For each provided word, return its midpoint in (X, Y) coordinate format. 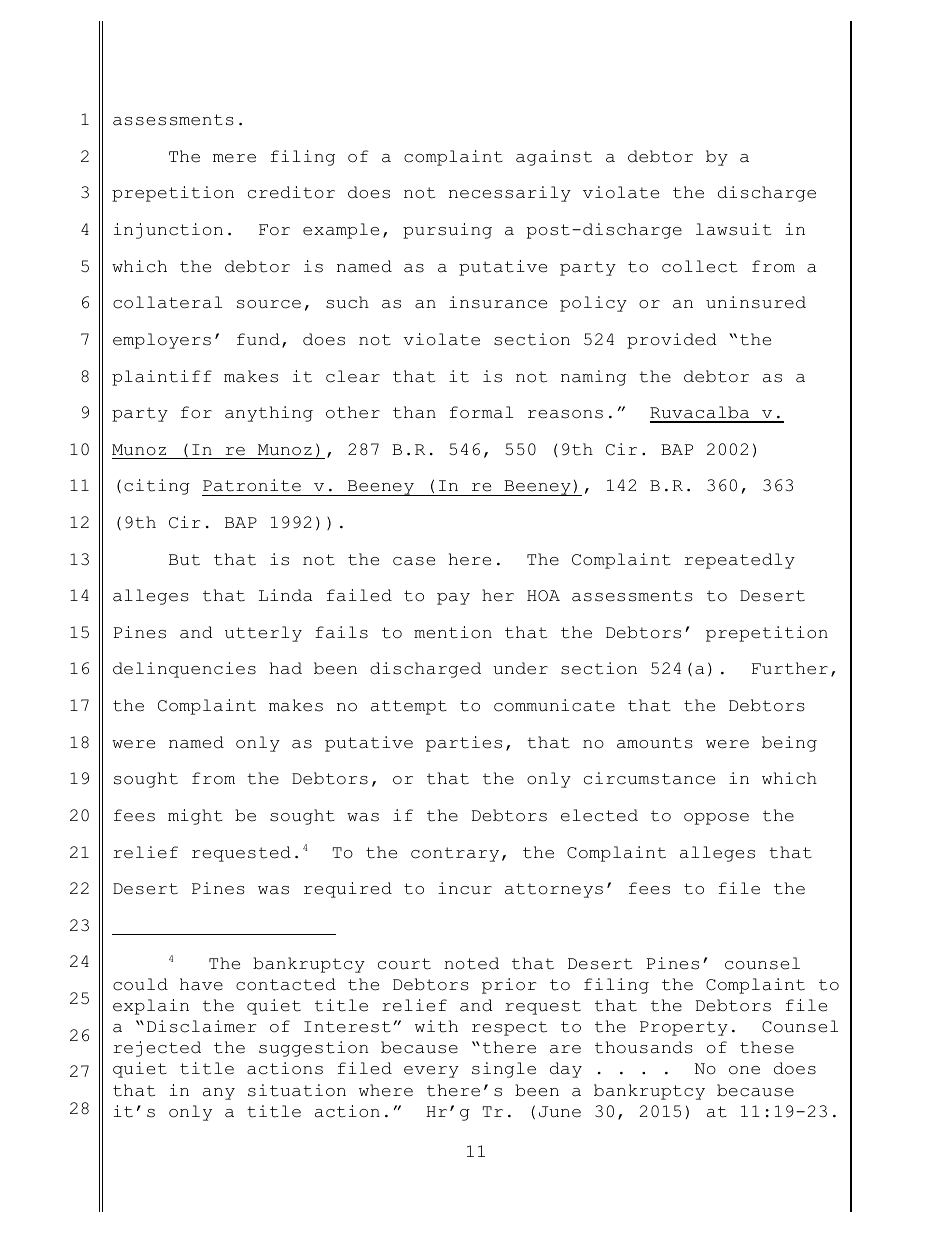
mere (234, 158)
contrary (455, 854)
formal (481, 412)
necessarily (510, 194)
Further (790, 668)
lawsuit (733, 229)
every (431, 1072)
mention (453, 632)
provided (672, 341)
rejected (157, 1049)
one (744, 1070)
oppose (716, 819)
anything (269, 414)
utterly (263, 634)
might (195, 817)
